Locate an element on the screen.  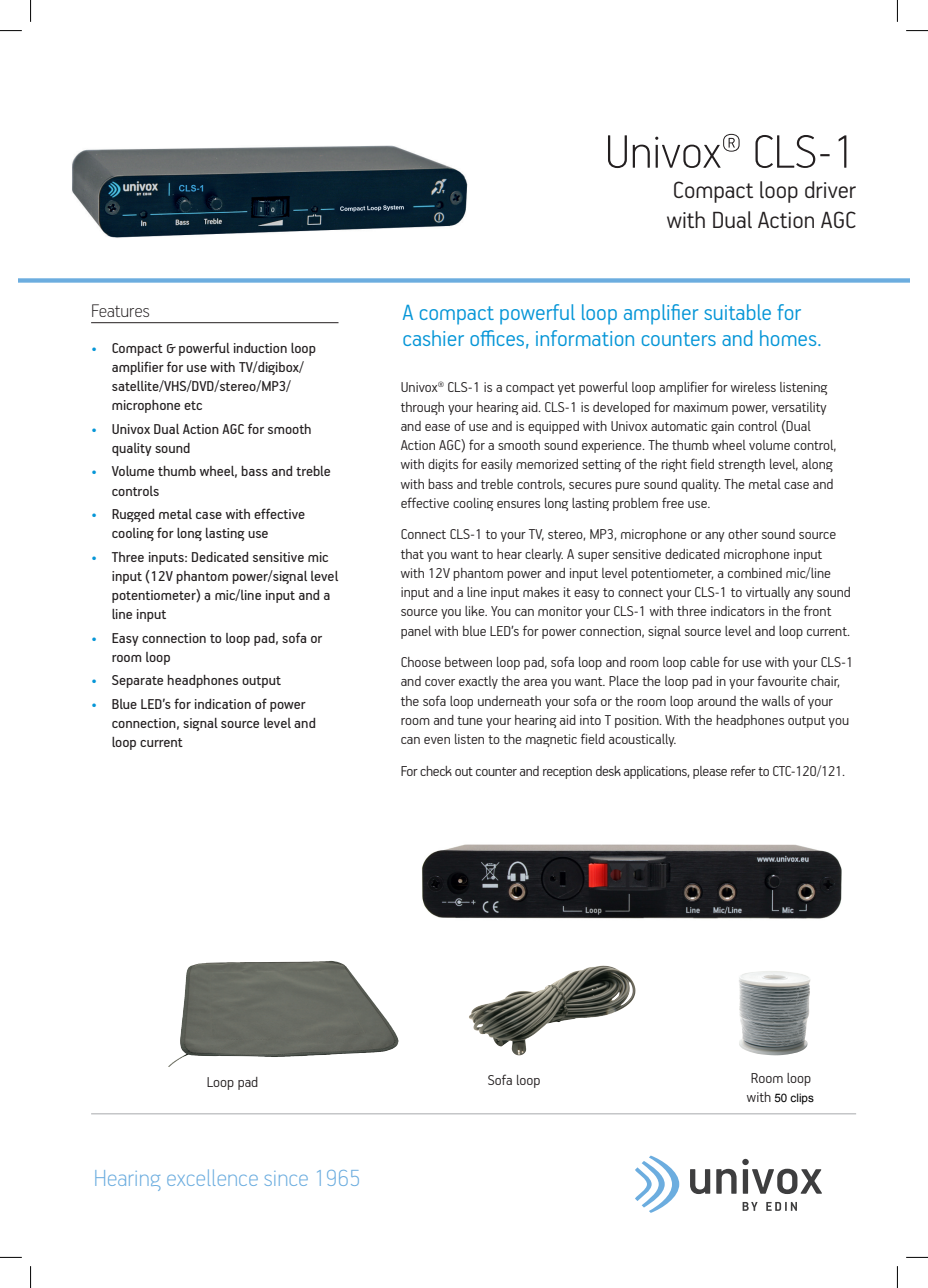
information is located at coordinates (585, 338).
